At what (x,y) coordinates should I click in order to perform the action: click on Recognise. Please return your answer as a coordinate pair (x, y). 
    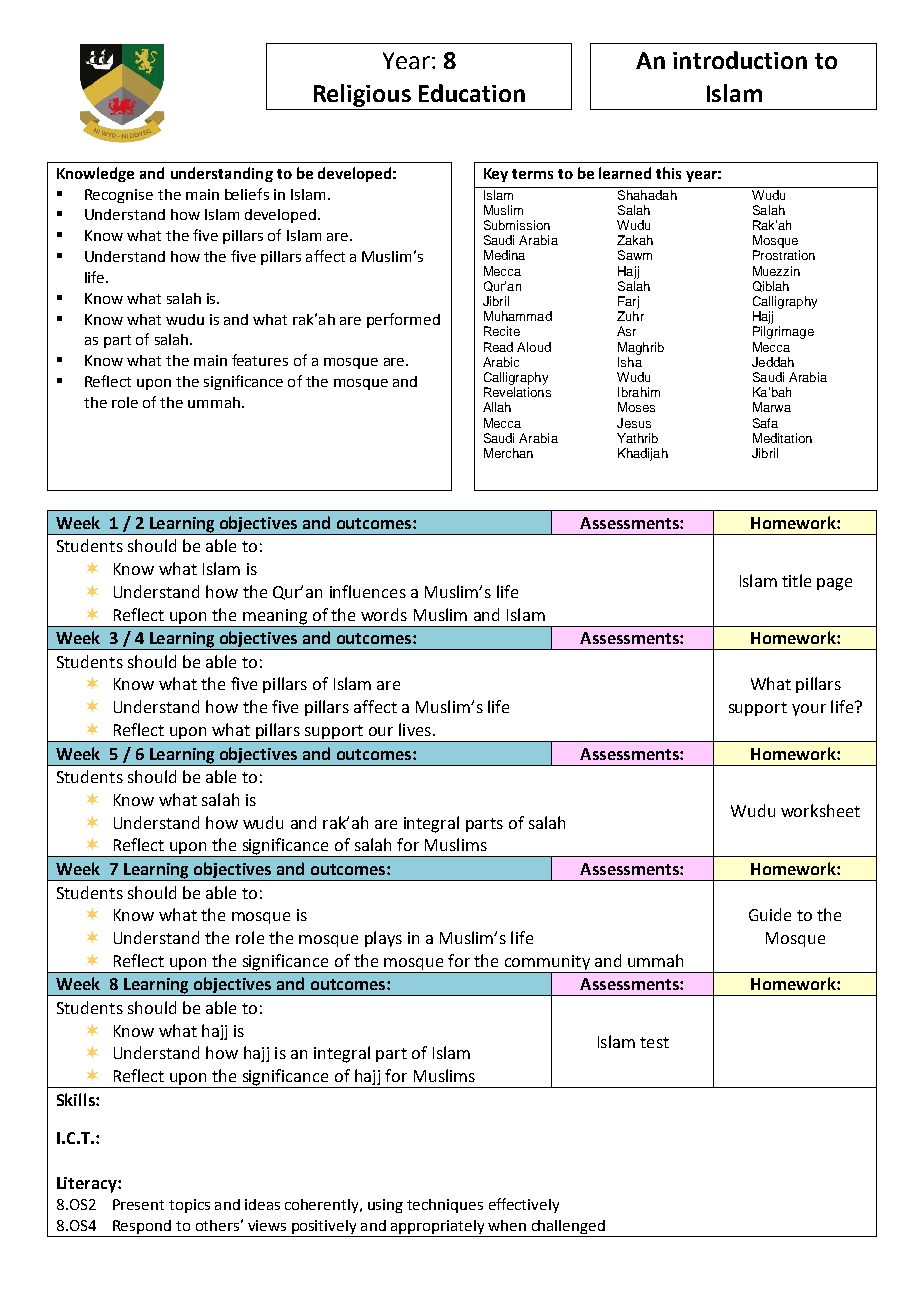
    Looking at the image, I should click on (119, 196).
